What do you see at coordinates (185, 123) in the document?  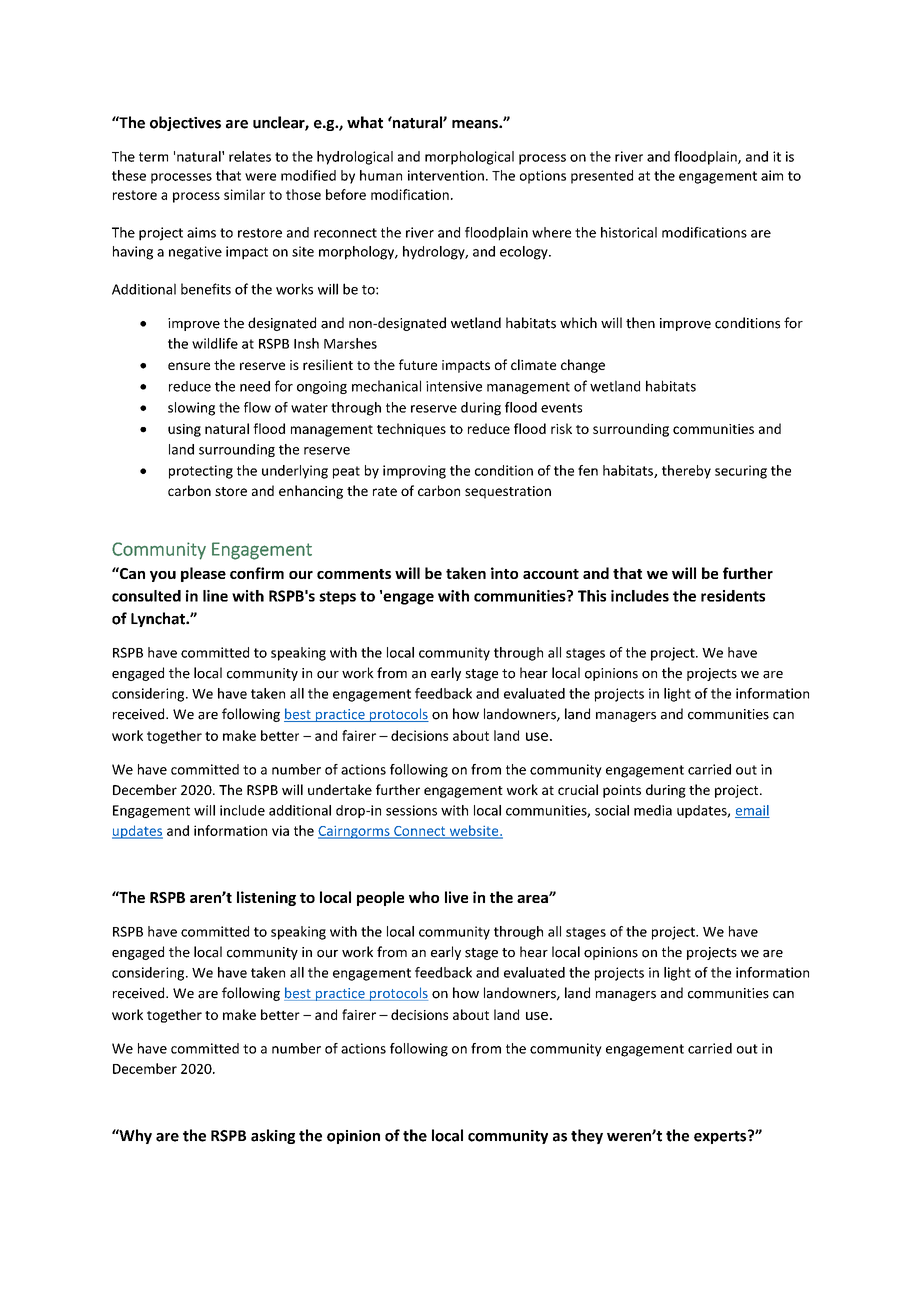 I see `objectives` at bounding box center [185, 123].
